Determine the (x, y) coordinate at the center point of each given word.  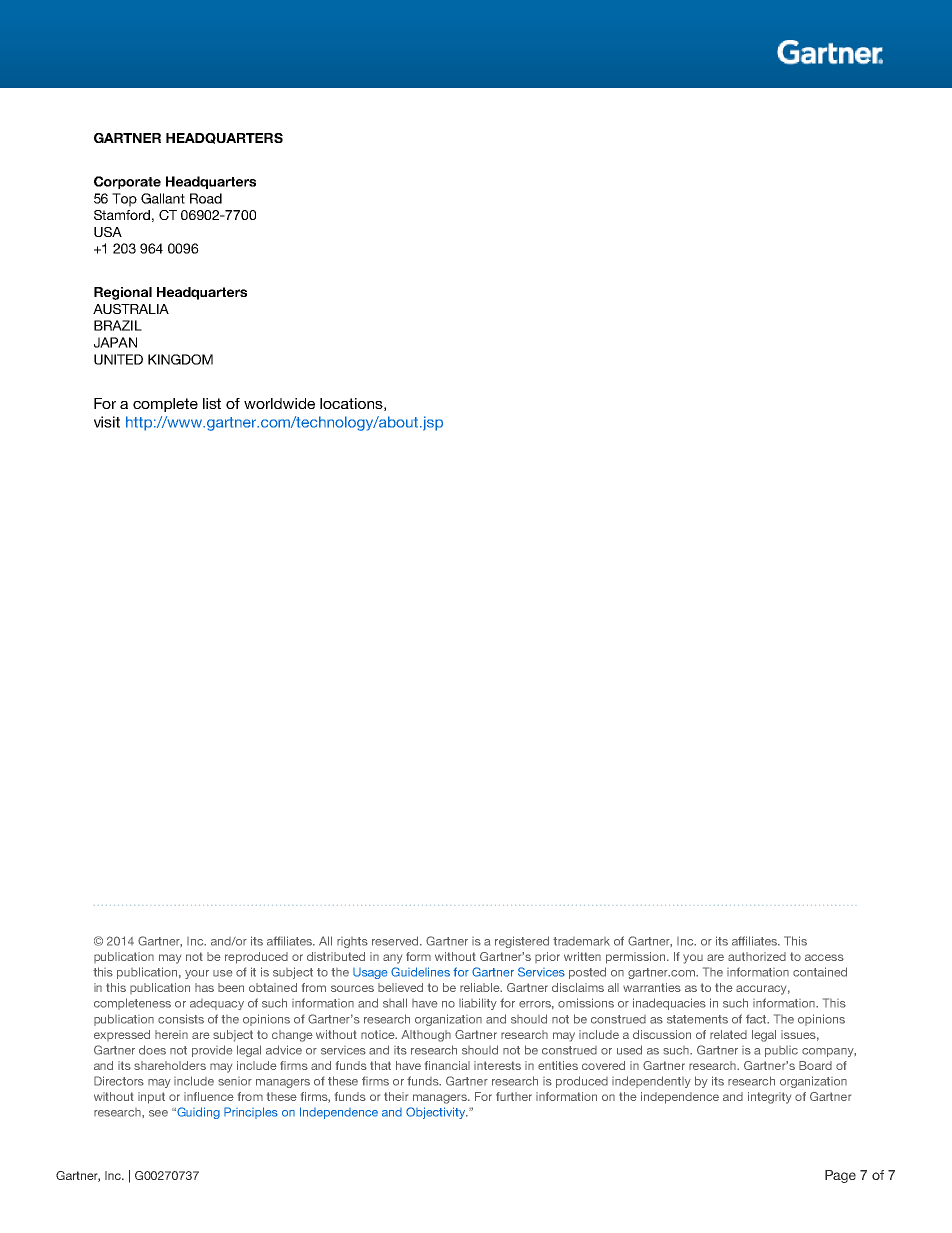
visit (107, 422)
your (197, 974)
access (824, 957)
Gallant (163, 198)
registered (522, 942)
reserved (396, 941)
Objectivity (436, 1113)
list (212, 403)
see (158, 1113)
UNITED (118, 359)
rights (352, 942)
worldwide (279, 403)
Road (206, 198)
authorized (757, 956)
